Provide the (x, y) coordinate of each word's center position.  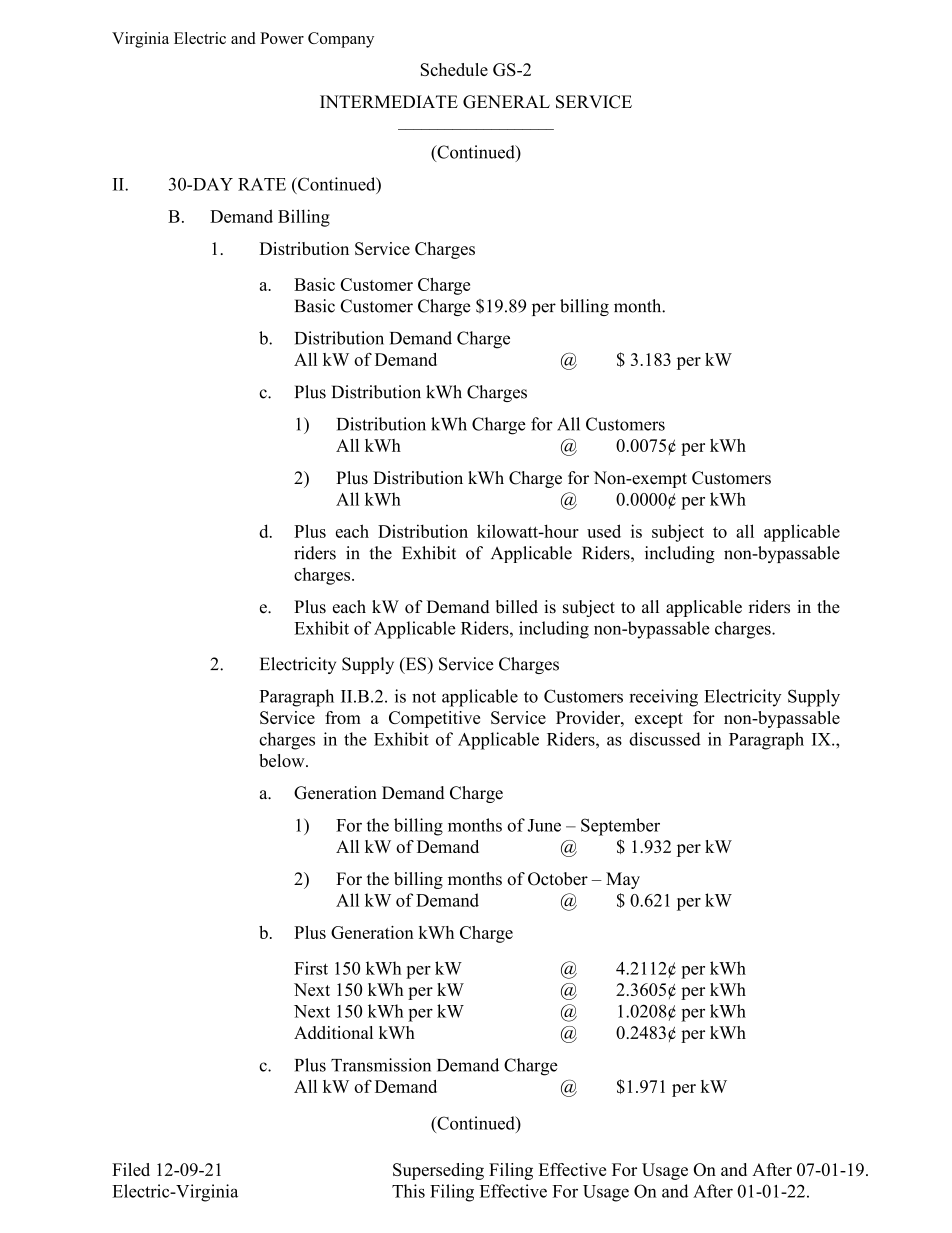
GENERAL (506, 102)
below (283, 760)
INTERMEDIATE (389, 101)
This (408, 1191)
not (424, 697)
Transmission (381, 1065)
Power (282, 38)
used (604, 531)
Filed (131, 1169)
